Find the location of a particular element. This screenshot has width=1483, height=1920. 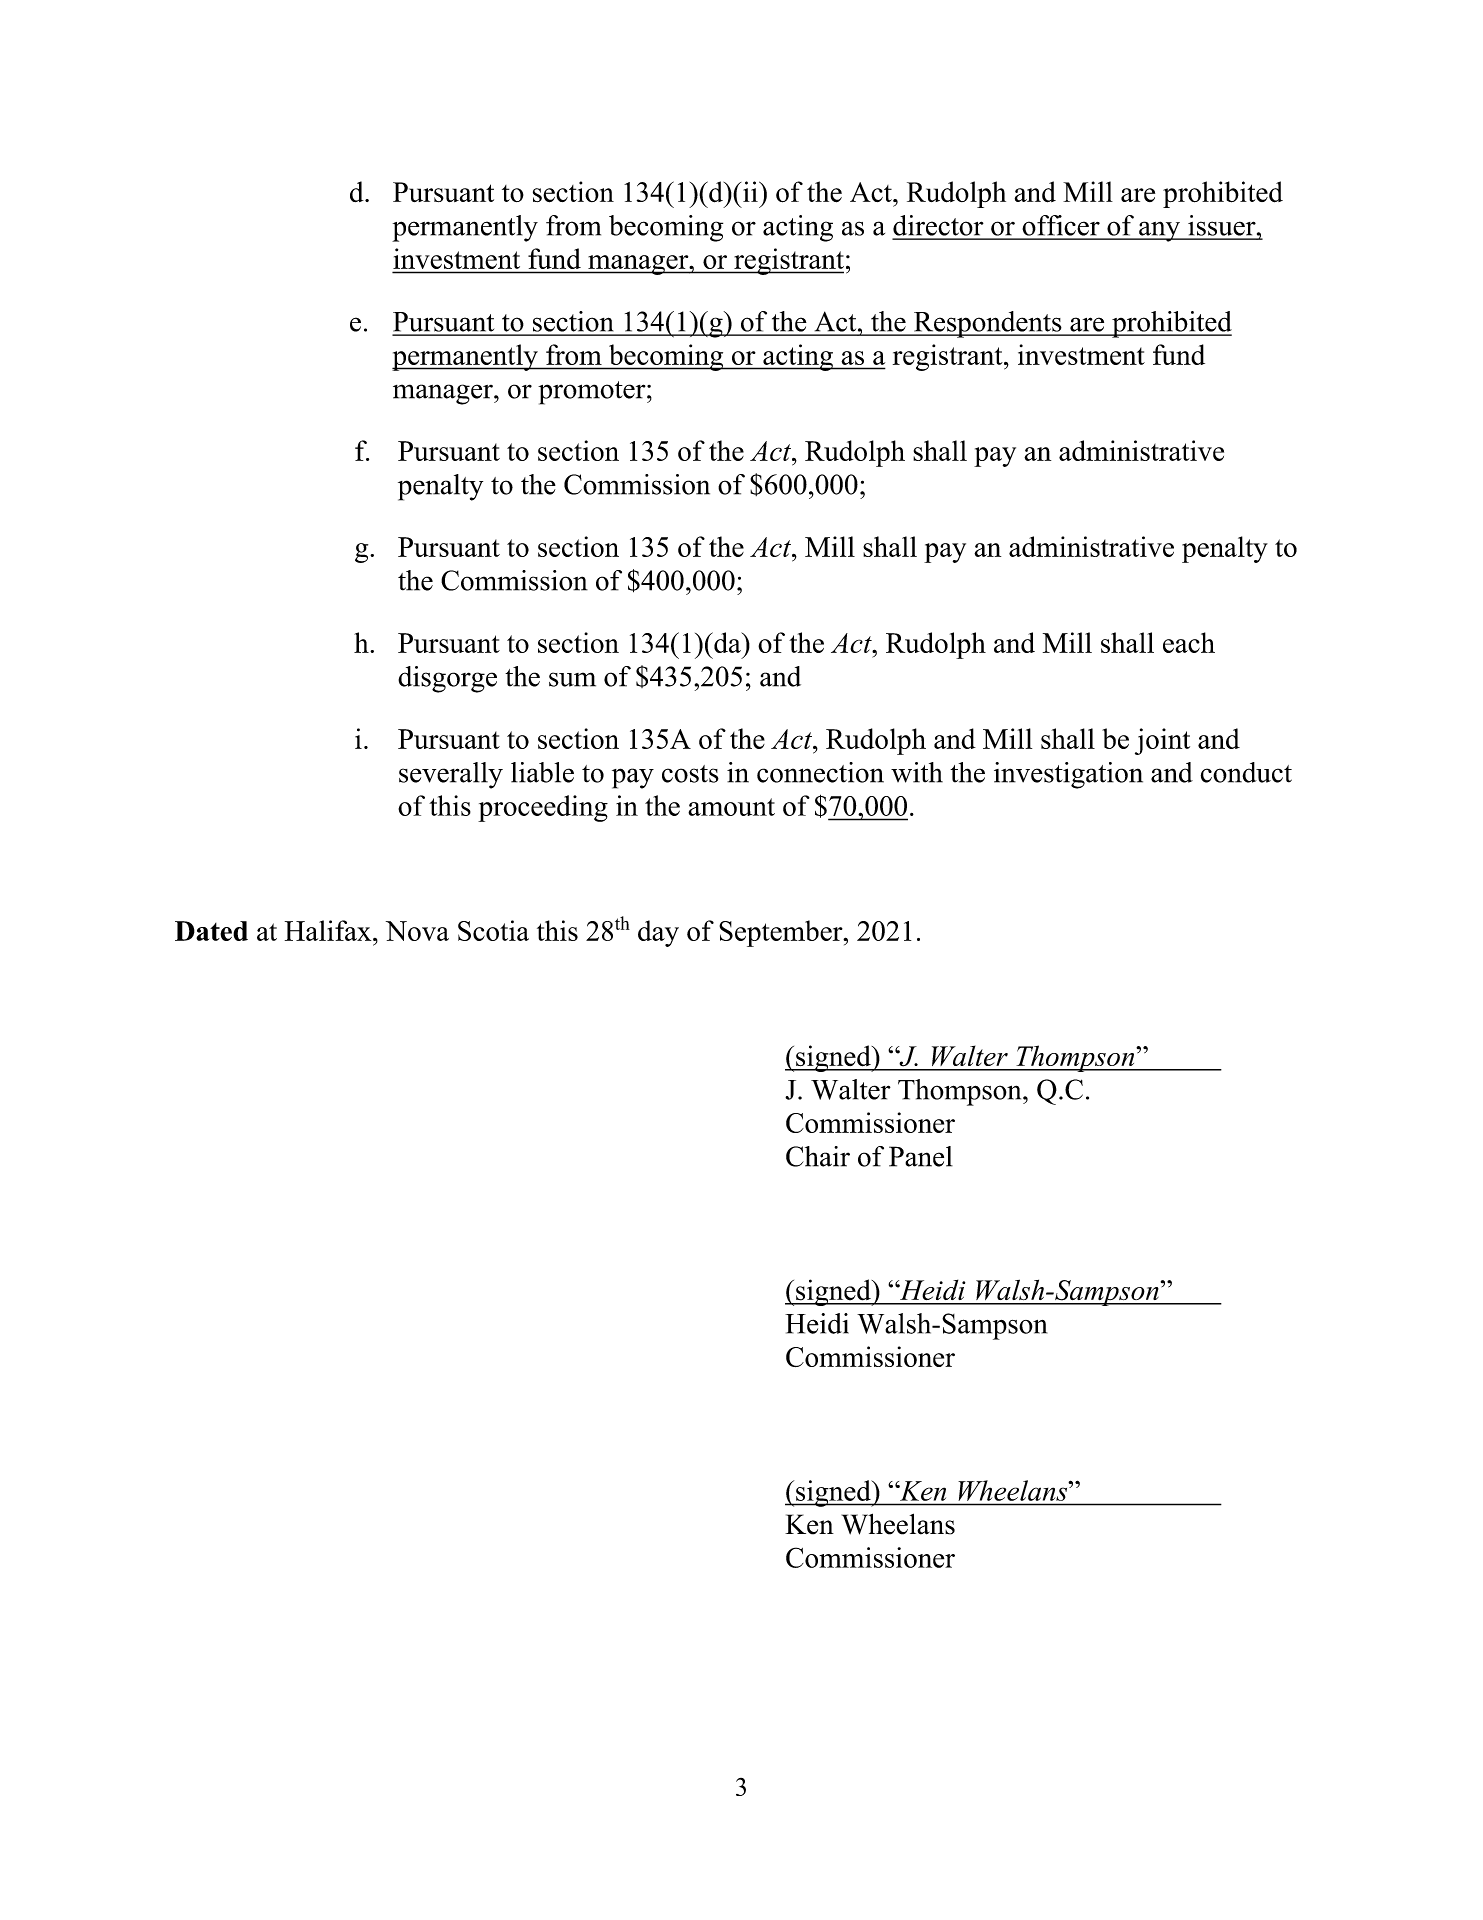

costs is located at coordinates (690, 774).
